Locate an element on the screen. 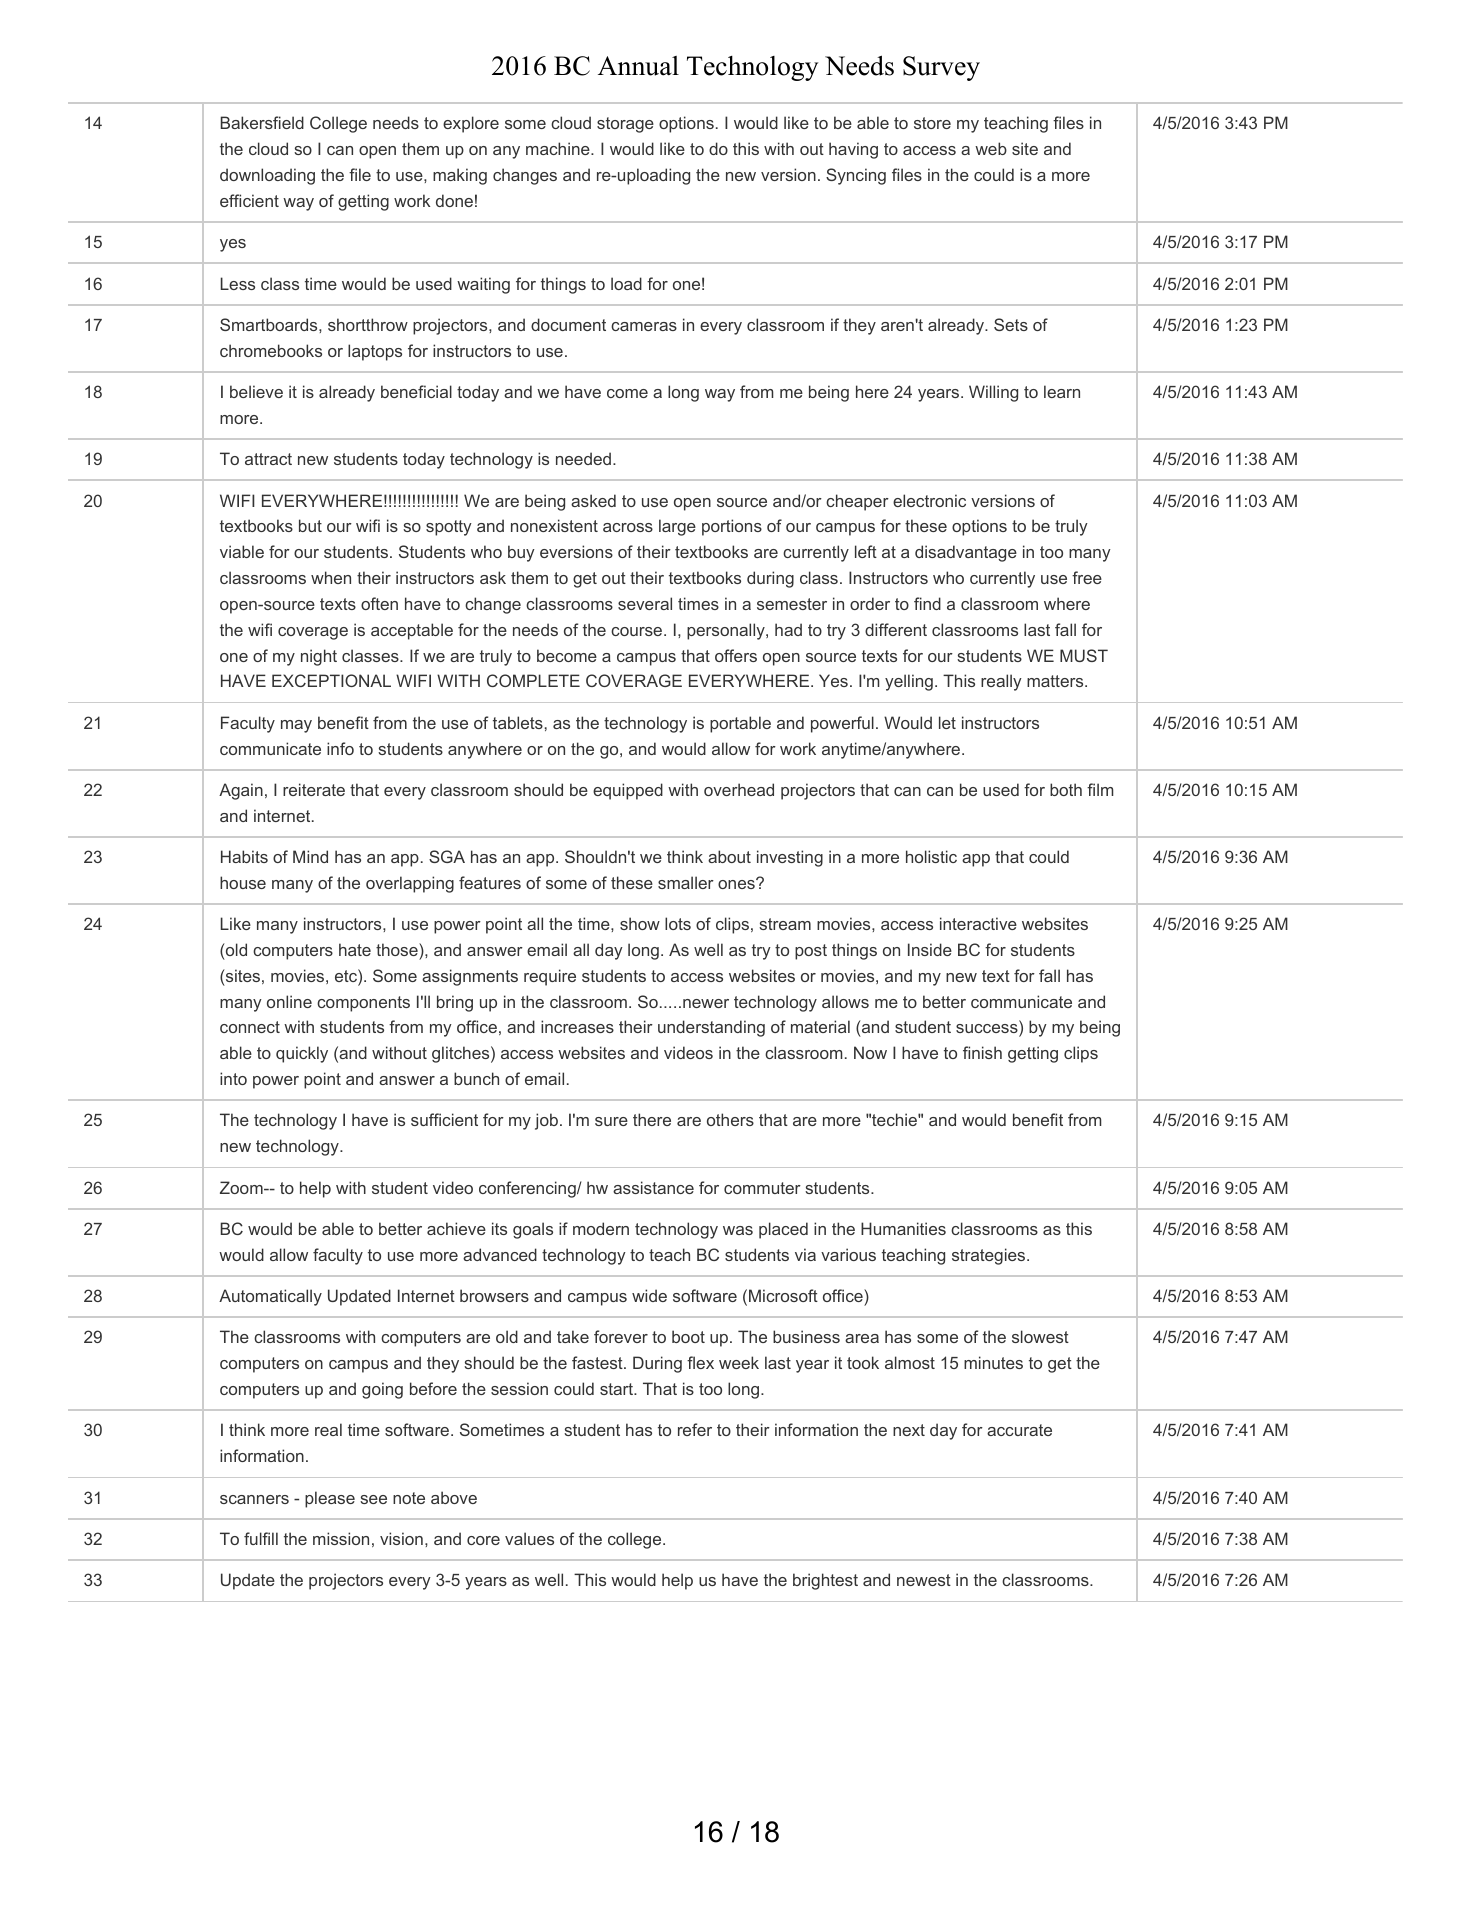  quickly is located at coordinates (302, 1054).
